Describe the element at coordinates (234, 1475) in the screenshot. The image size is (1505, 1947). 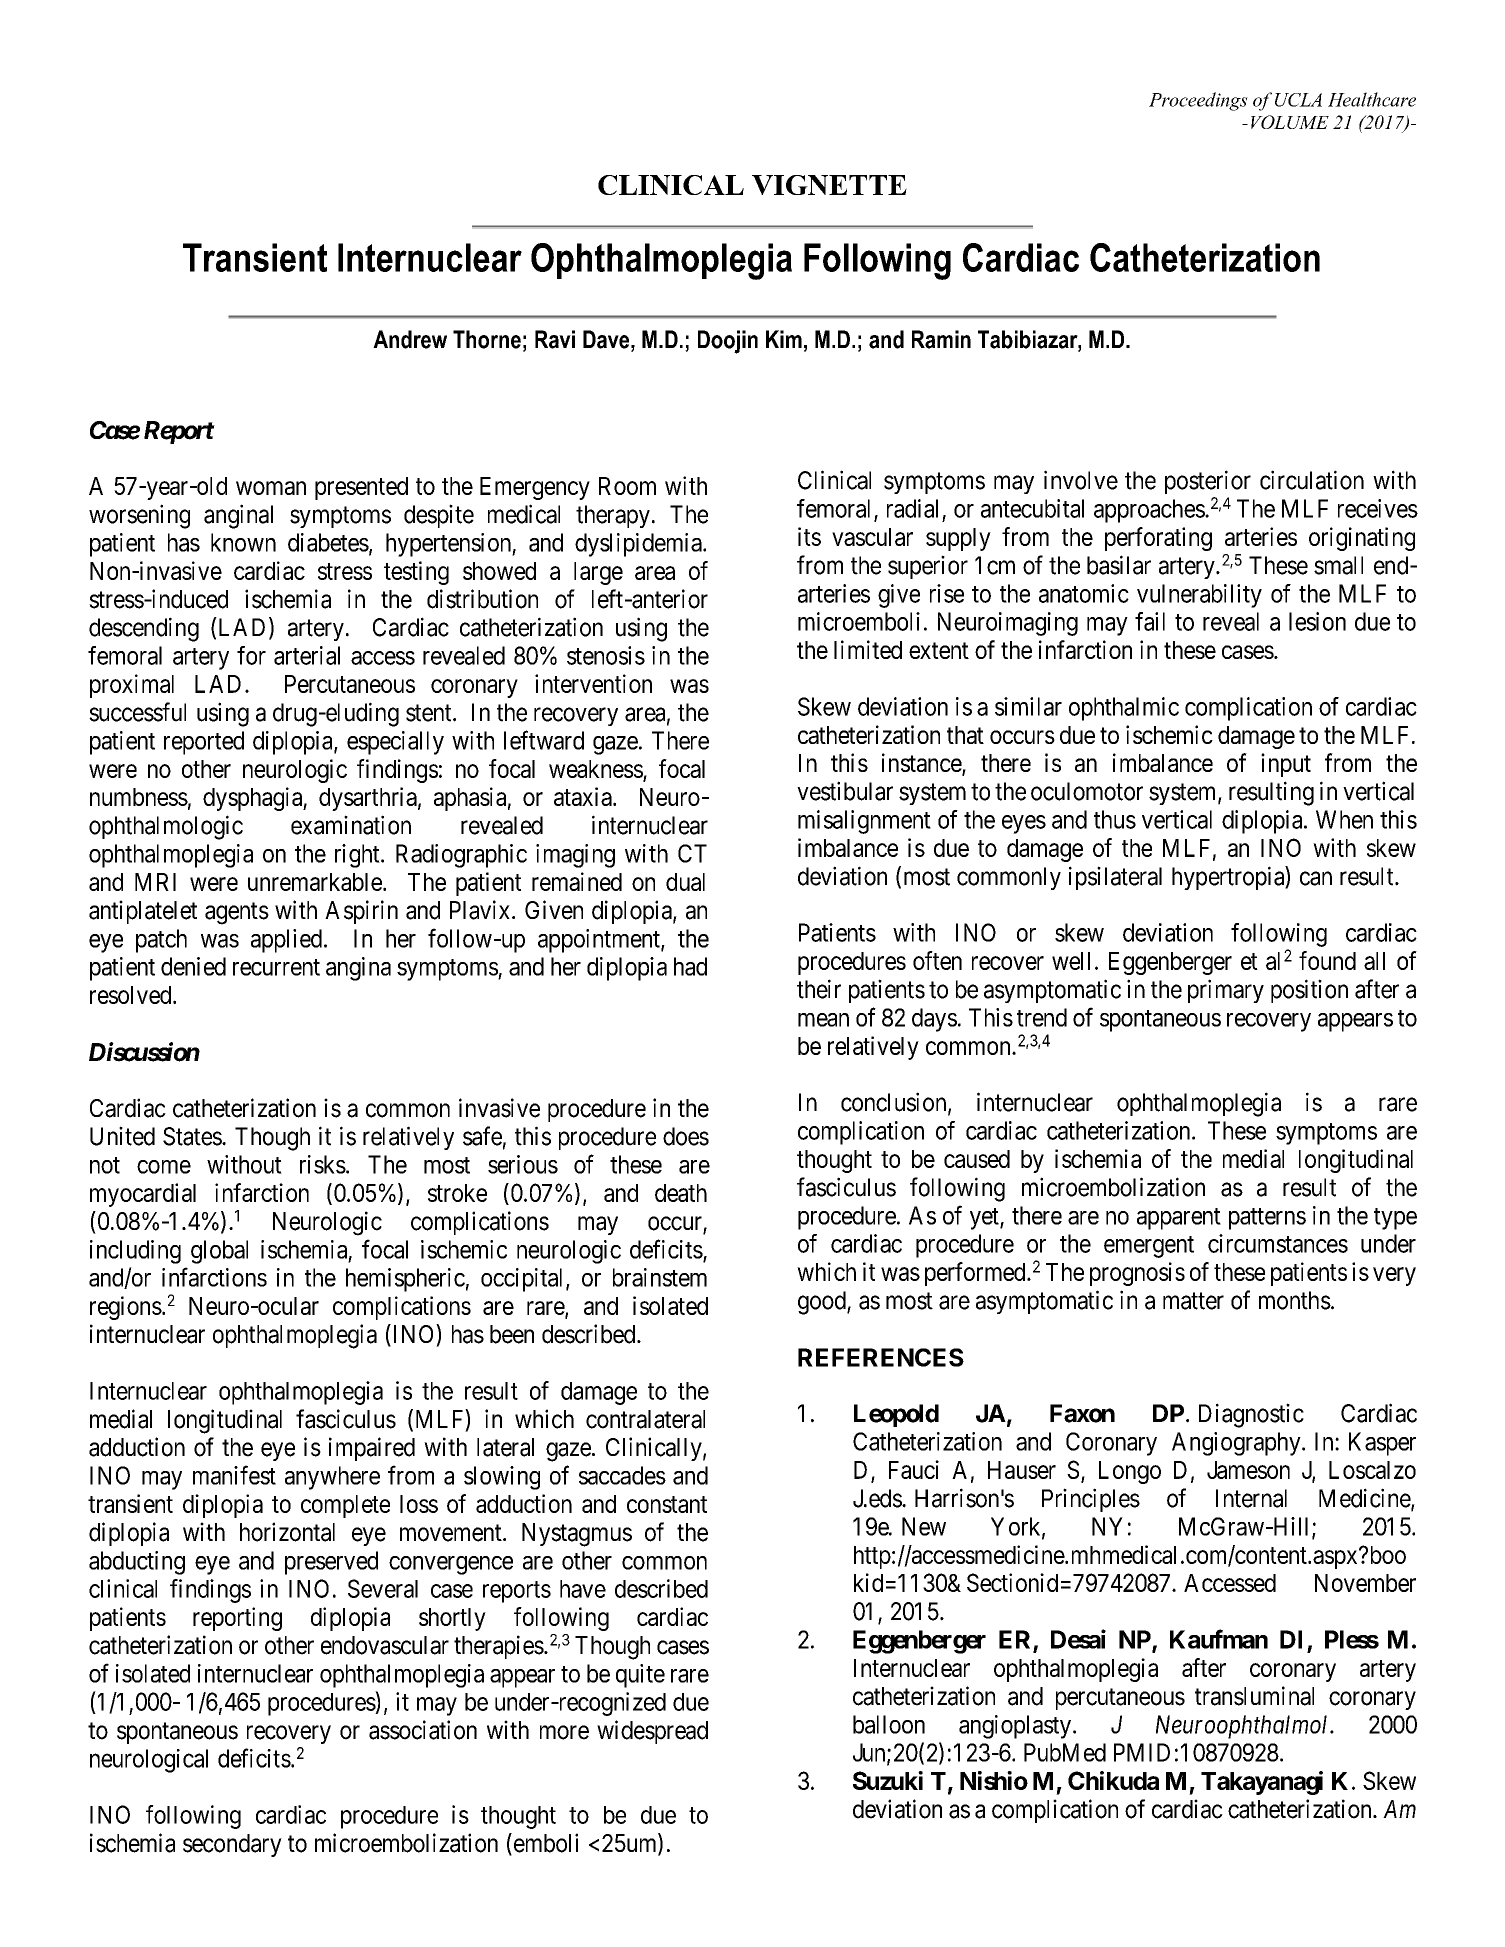
I see `manifest` at that location.
